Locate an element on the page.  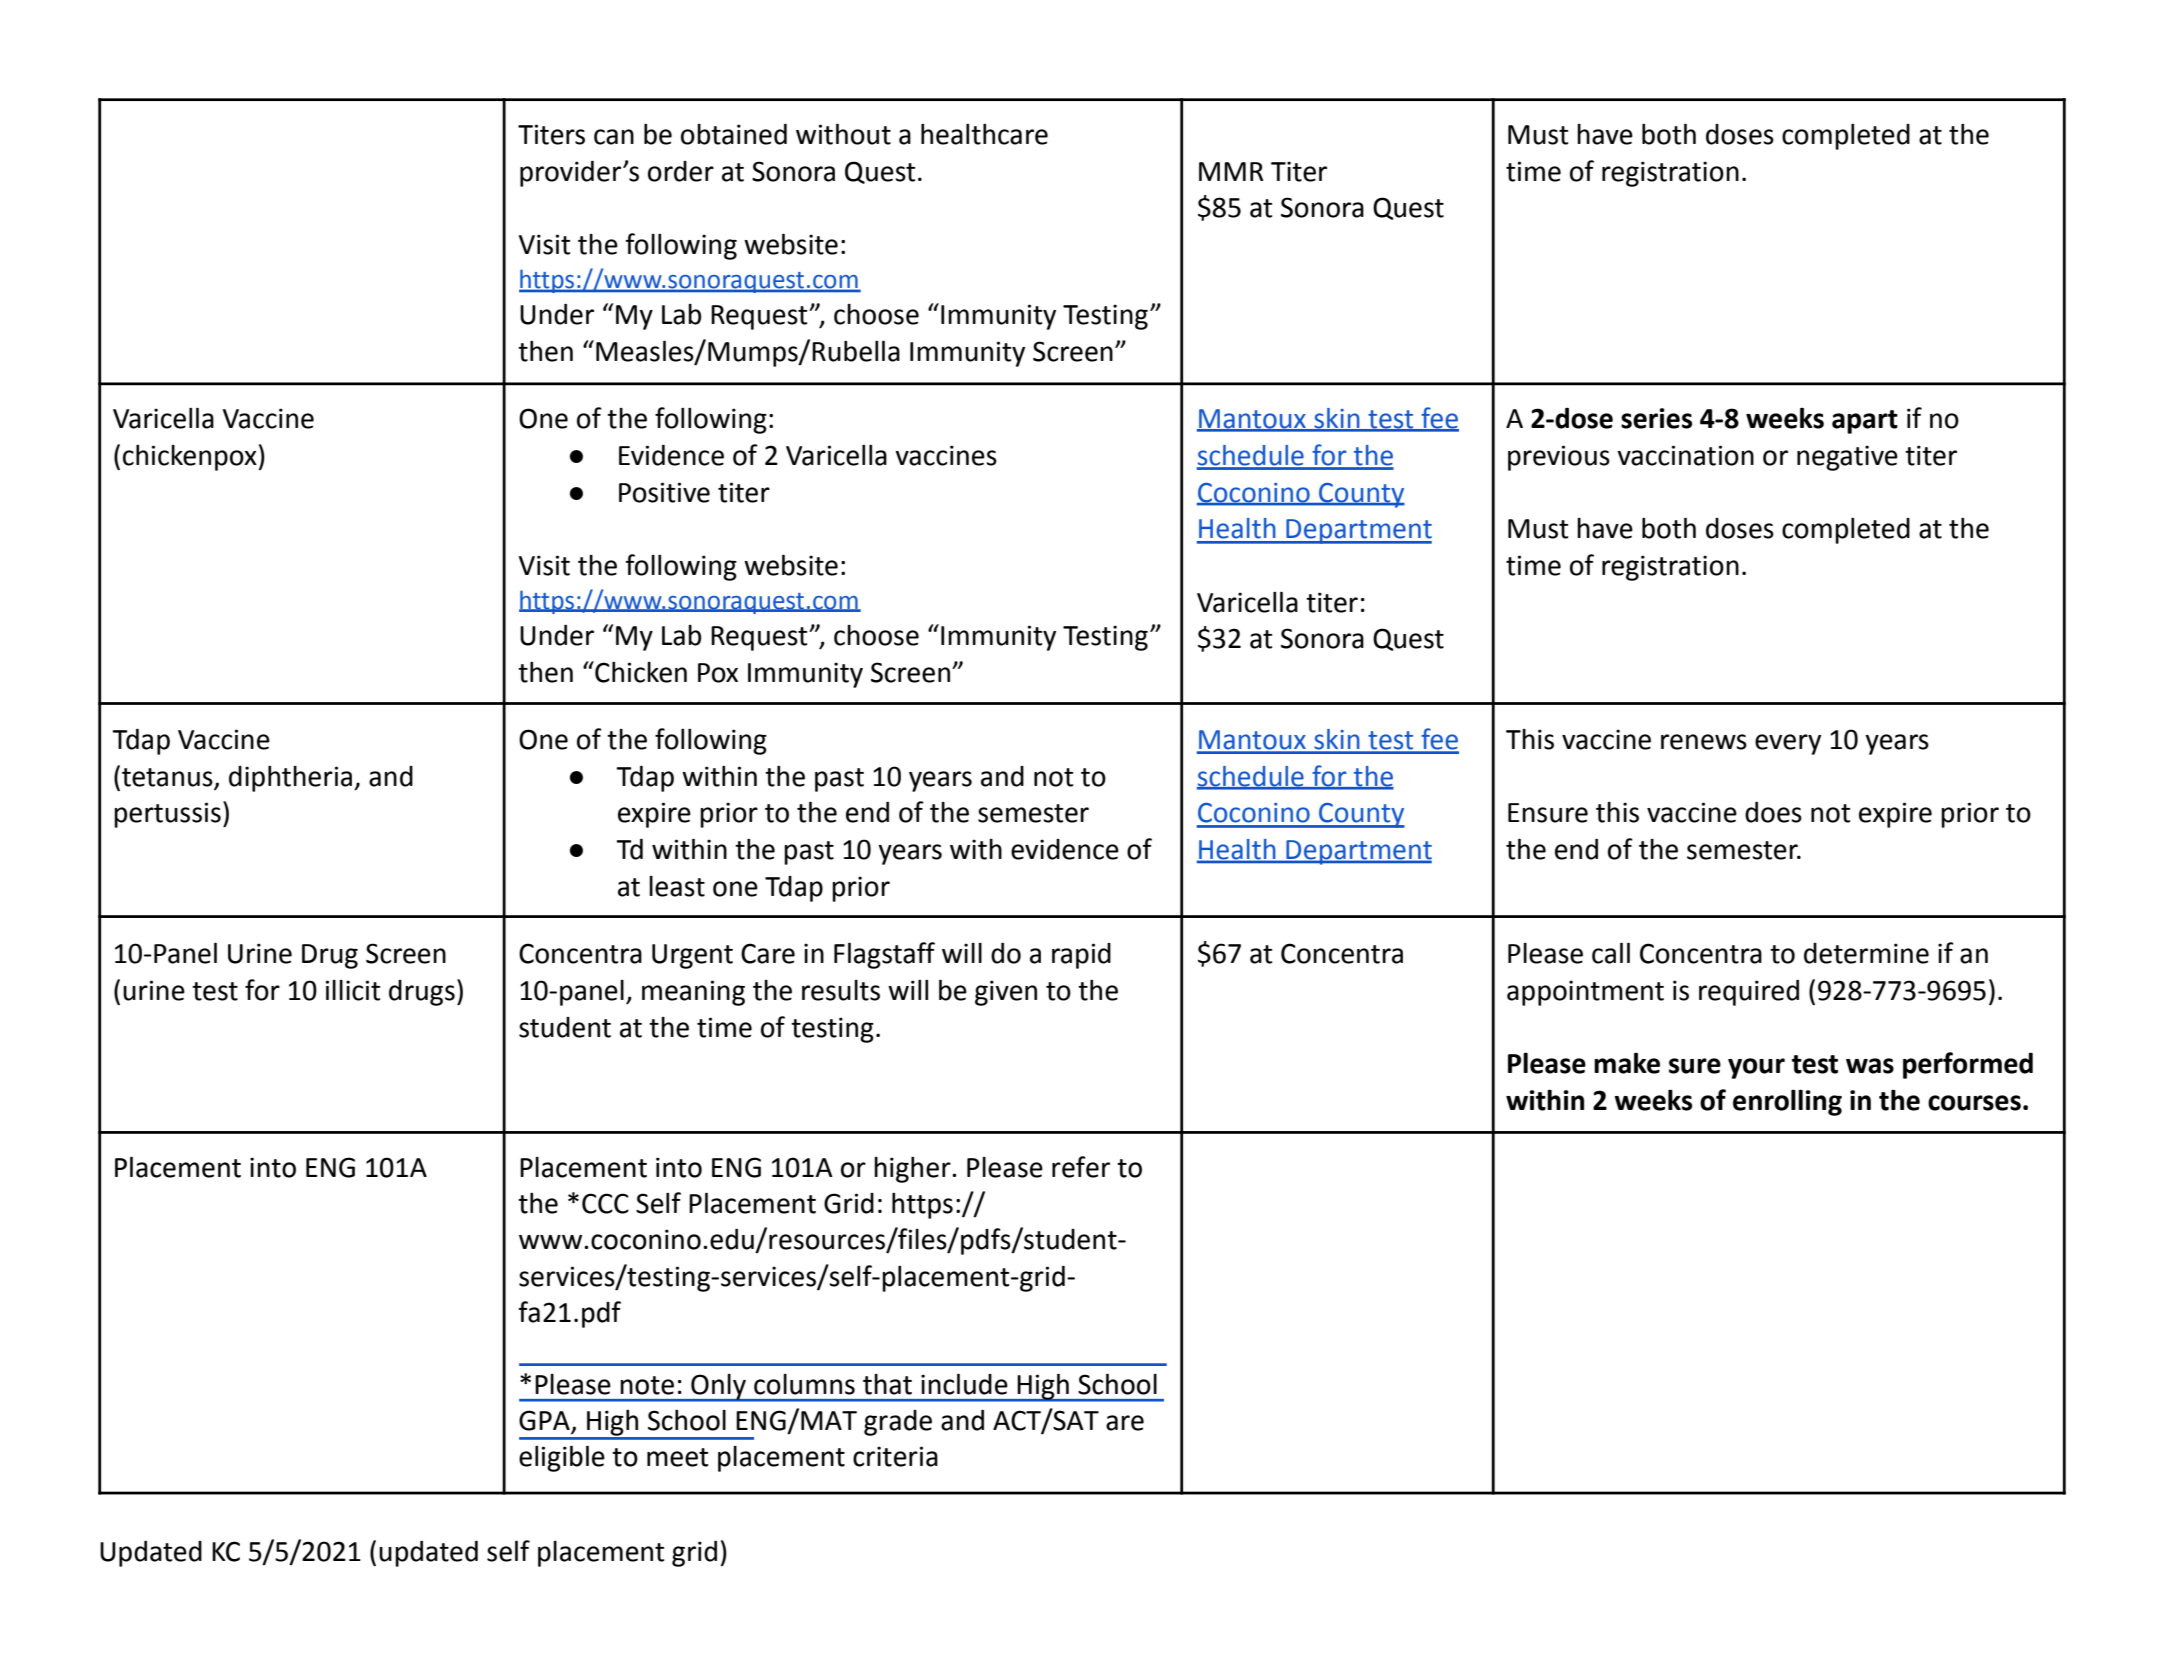
previous is located at coordinates (1559, 458).
